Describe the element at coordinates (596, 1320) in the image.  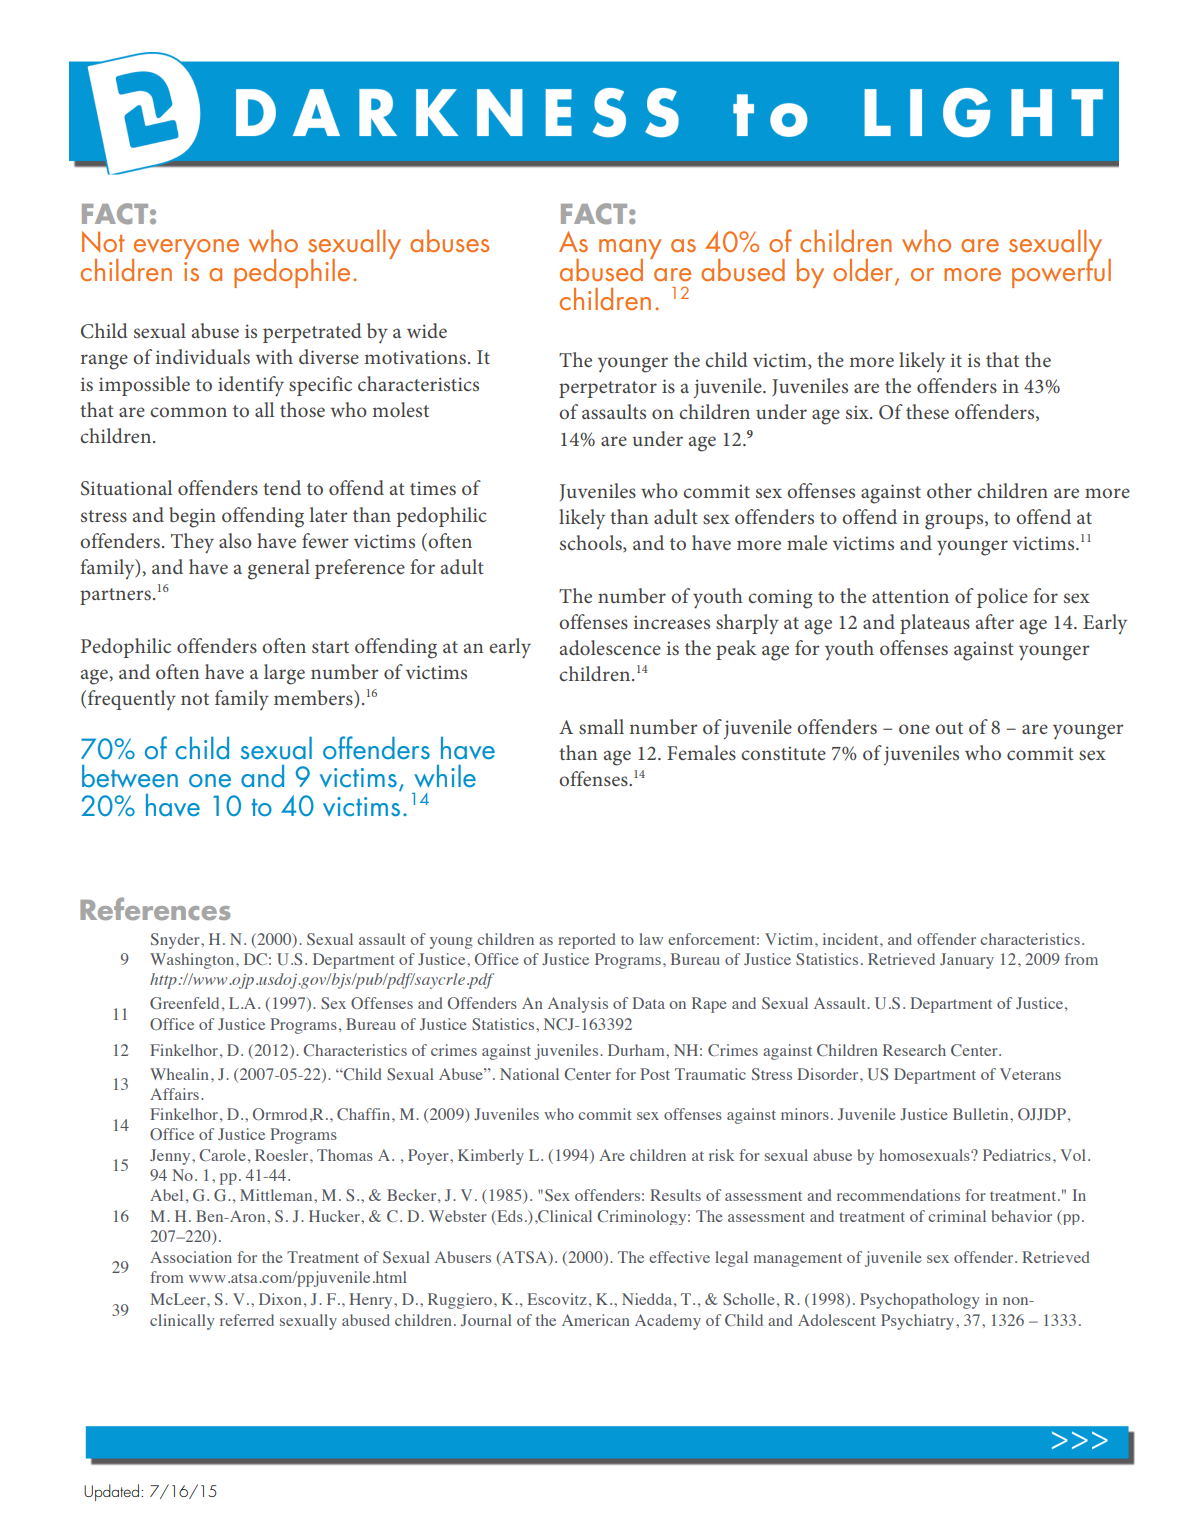
I see `American` at that location.
